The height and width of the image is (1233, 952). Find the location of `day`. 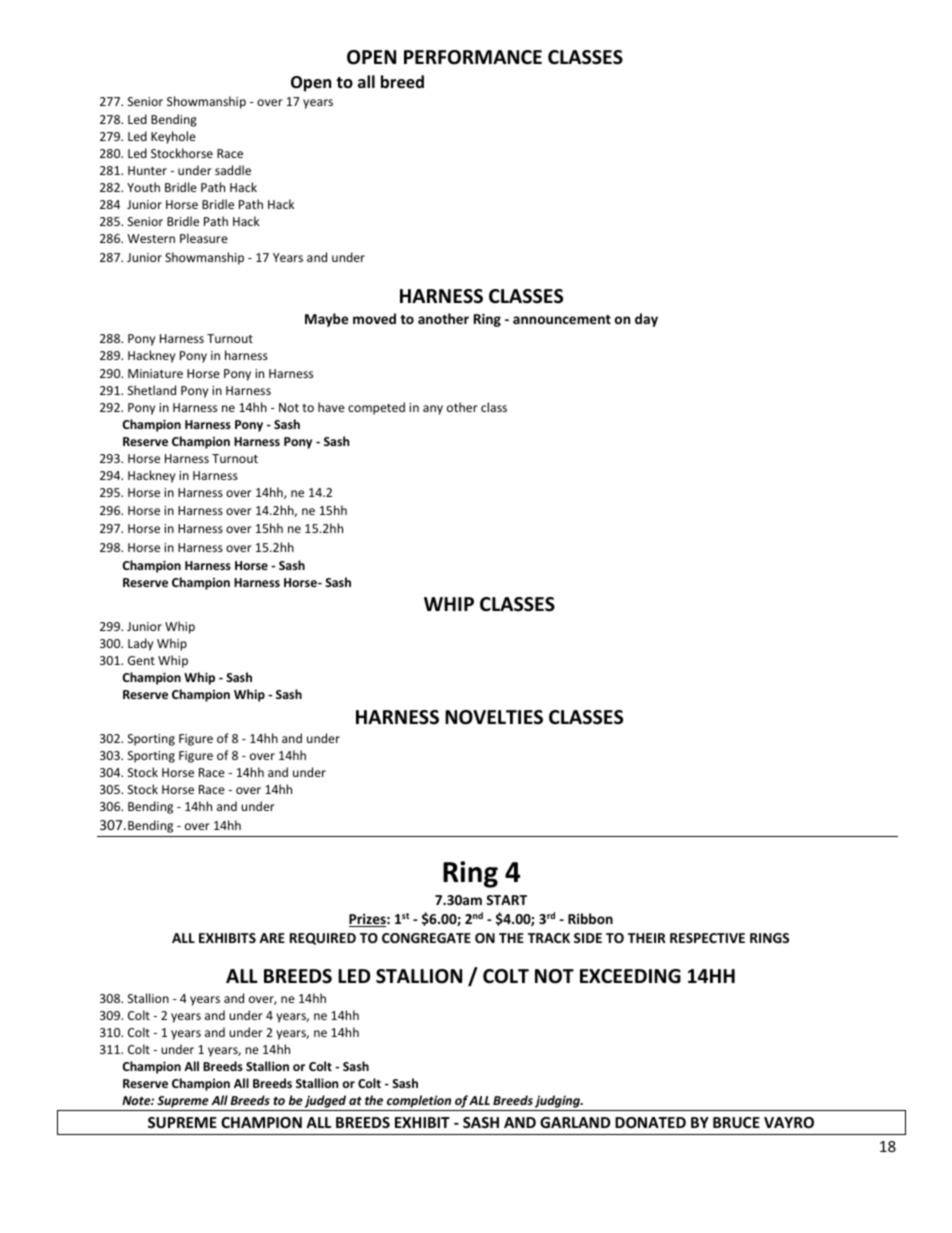

day is located at coordinates (646, 320).
